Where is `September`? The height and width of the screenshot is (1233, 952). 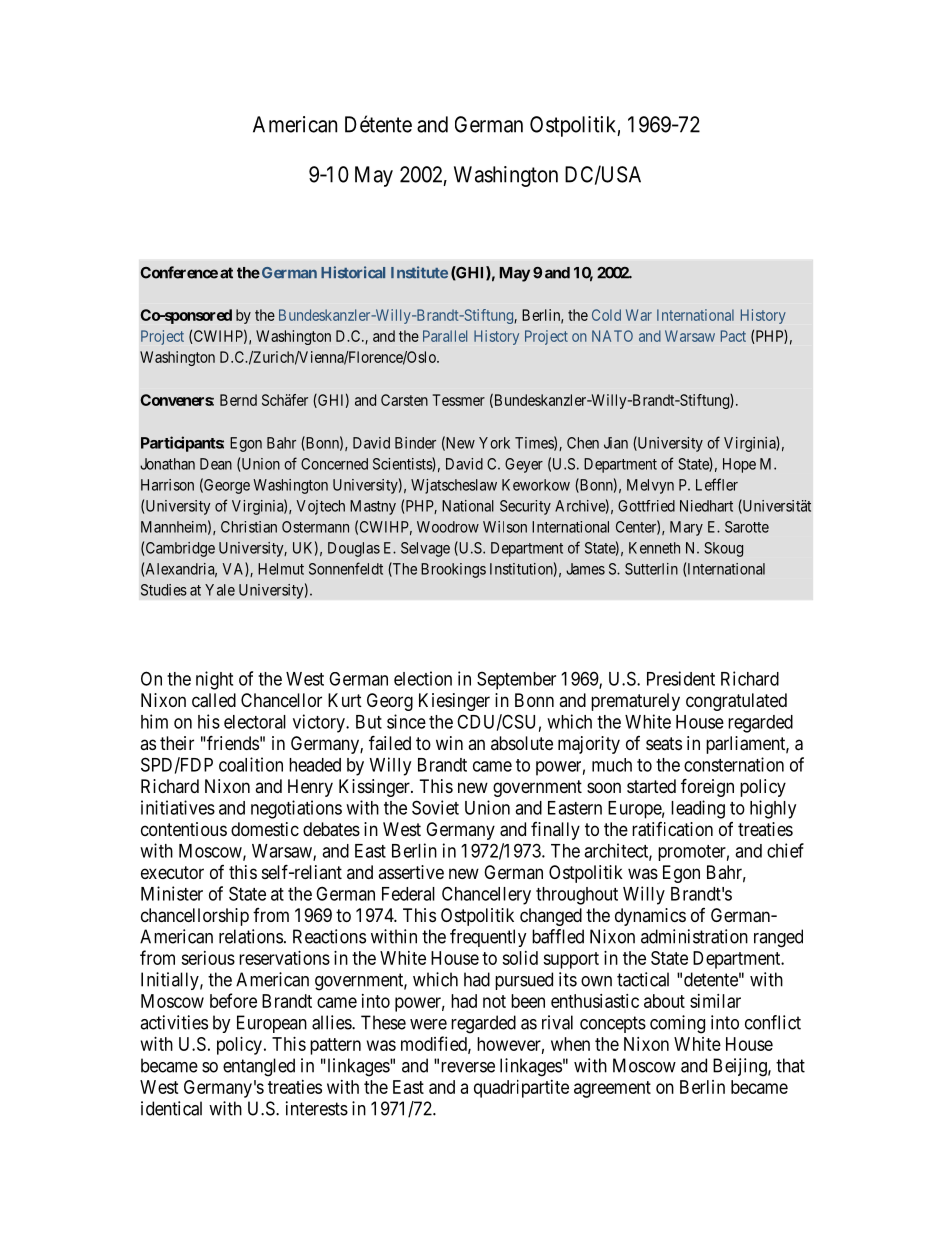
September is located at coordinates (516, 680).
